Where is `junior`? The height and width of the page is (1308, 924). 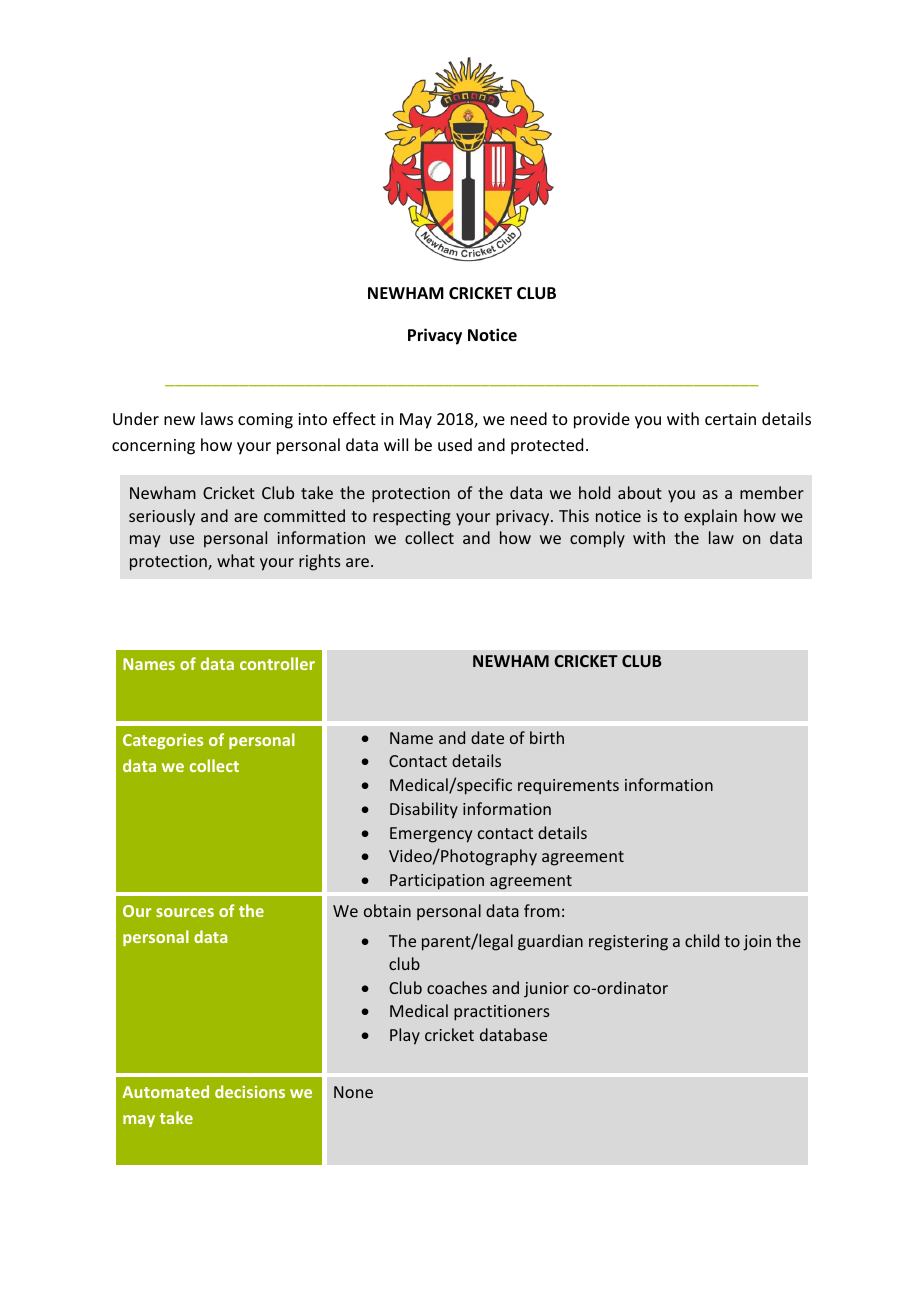
junior is located at coordinates (546, 990).
